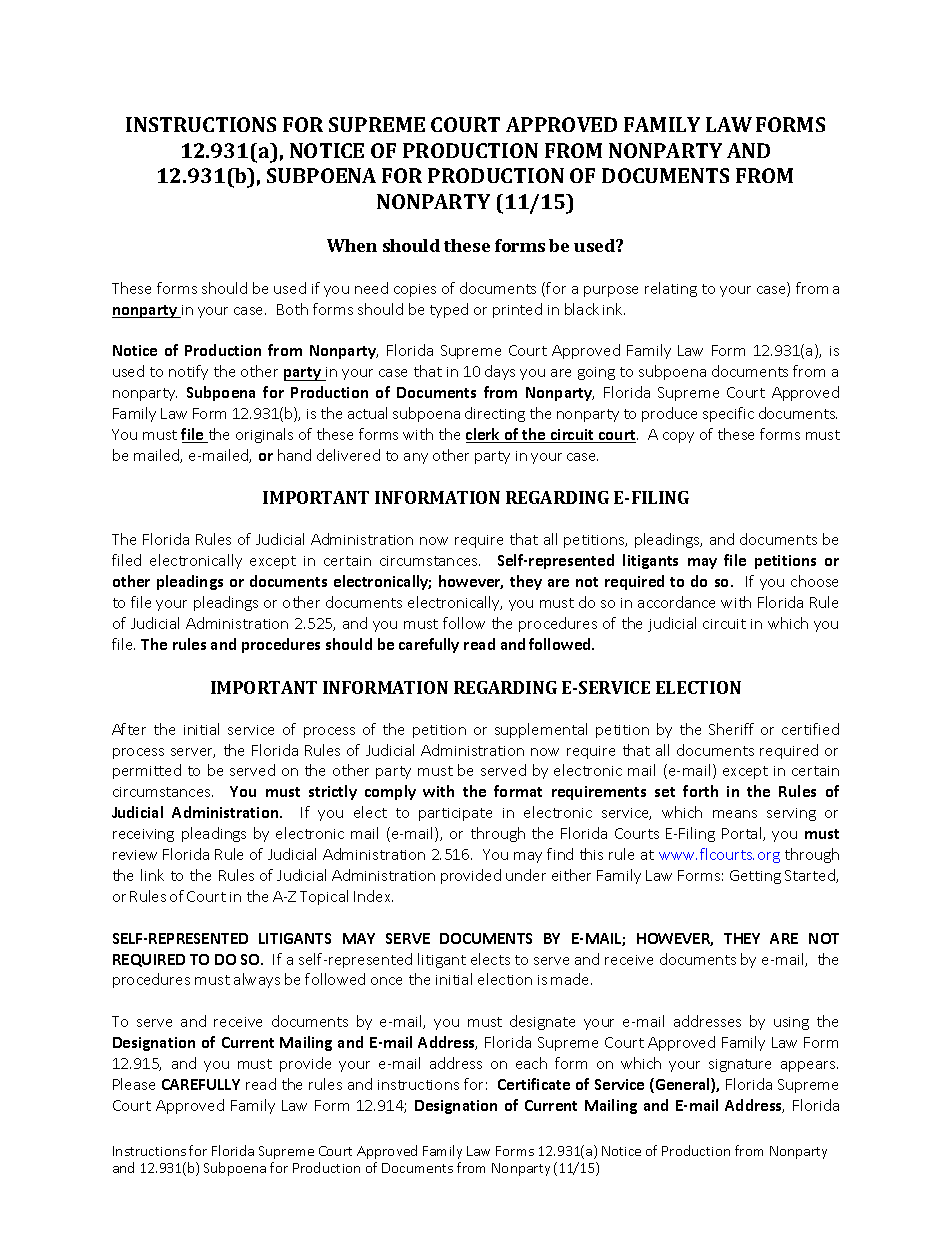 The image size is (952, 1233). What do you see at coordinates (292, 309) in the document?
I see `Both` at bounding box center [292, 309].
